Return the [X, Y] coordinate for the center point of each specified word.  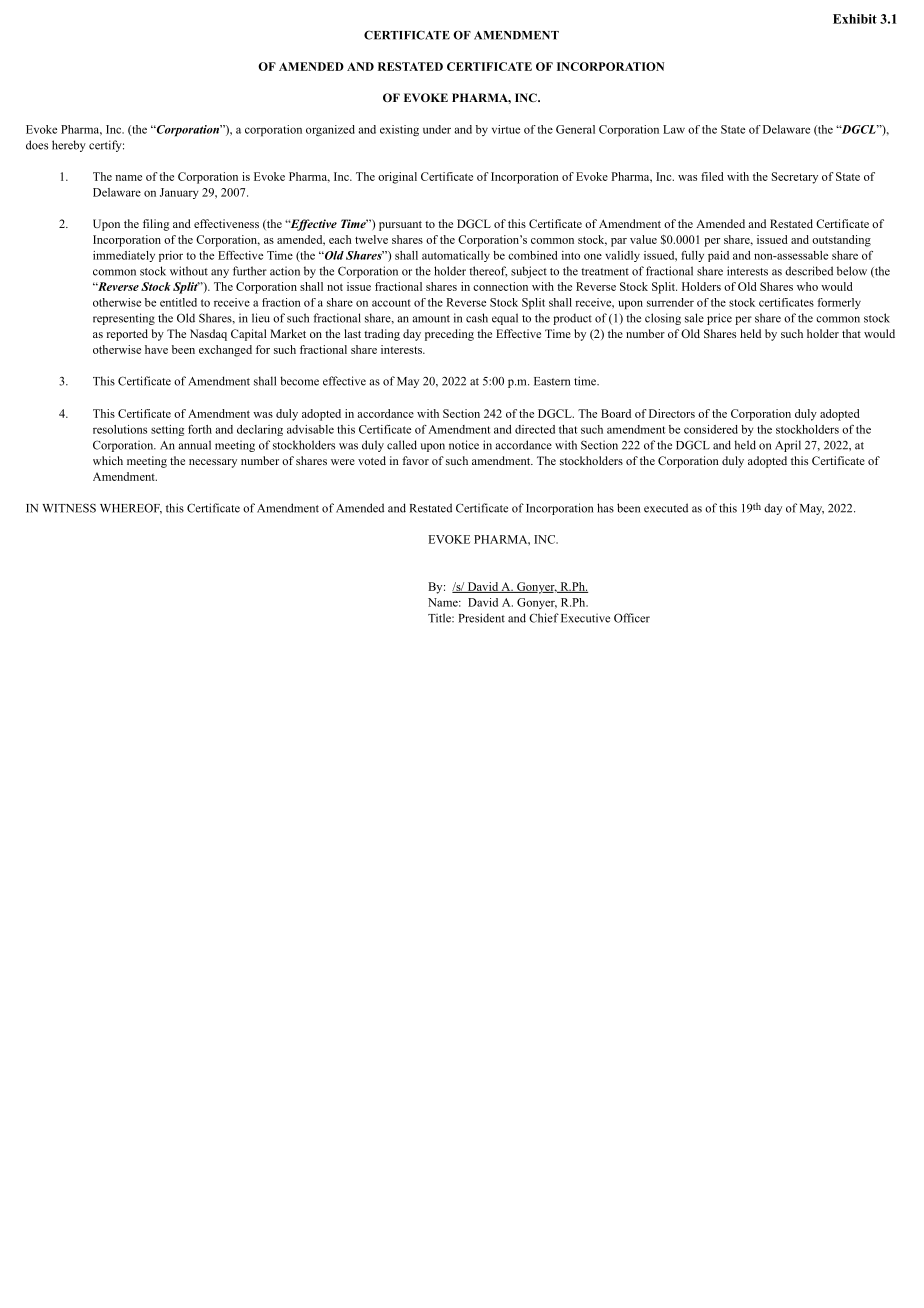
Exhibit [855, 19]
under [437, 129]
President [481, 618]
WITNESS [69, 508]
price [719, 319]
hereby [69, 146]
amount [431, 319]
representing [124, 319]
